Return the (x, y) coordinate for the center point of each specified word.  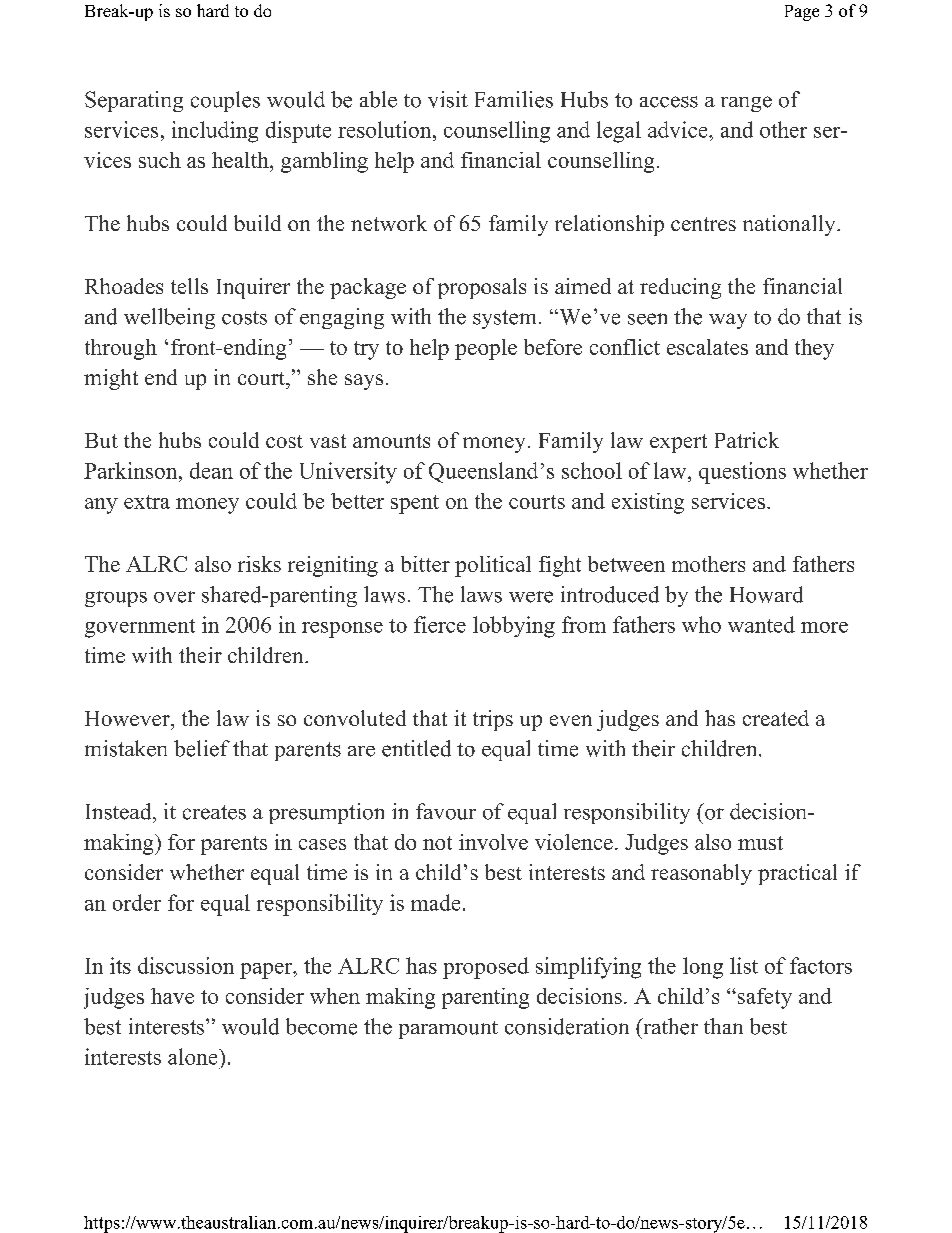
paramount (448, 1030)
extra (147, 502)
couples (225, 101)
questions (742, 473)
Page (802, 13)
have (172, 996)
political (493, 566)
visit (448, 99)
